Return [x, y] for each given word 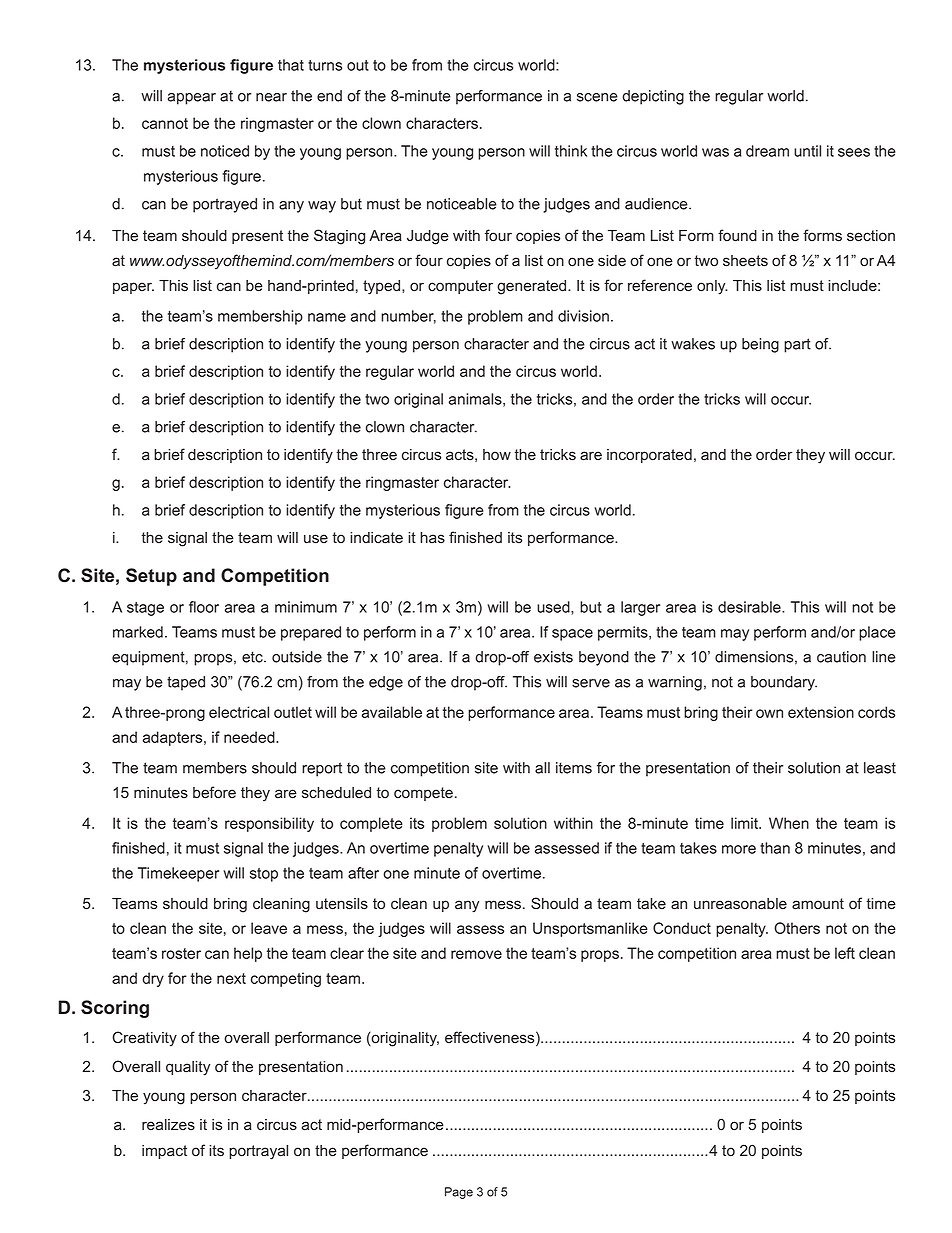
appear [192, 99]
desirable [750, 607]
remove [476, 954]
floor [204, 607]
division [583, 316]
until [807, 151]
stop [264, 875]
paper [133, 288]
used [554, 608]
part [797, 345]
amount [818, 904]
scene [597, 97]
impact [164, 1152]
